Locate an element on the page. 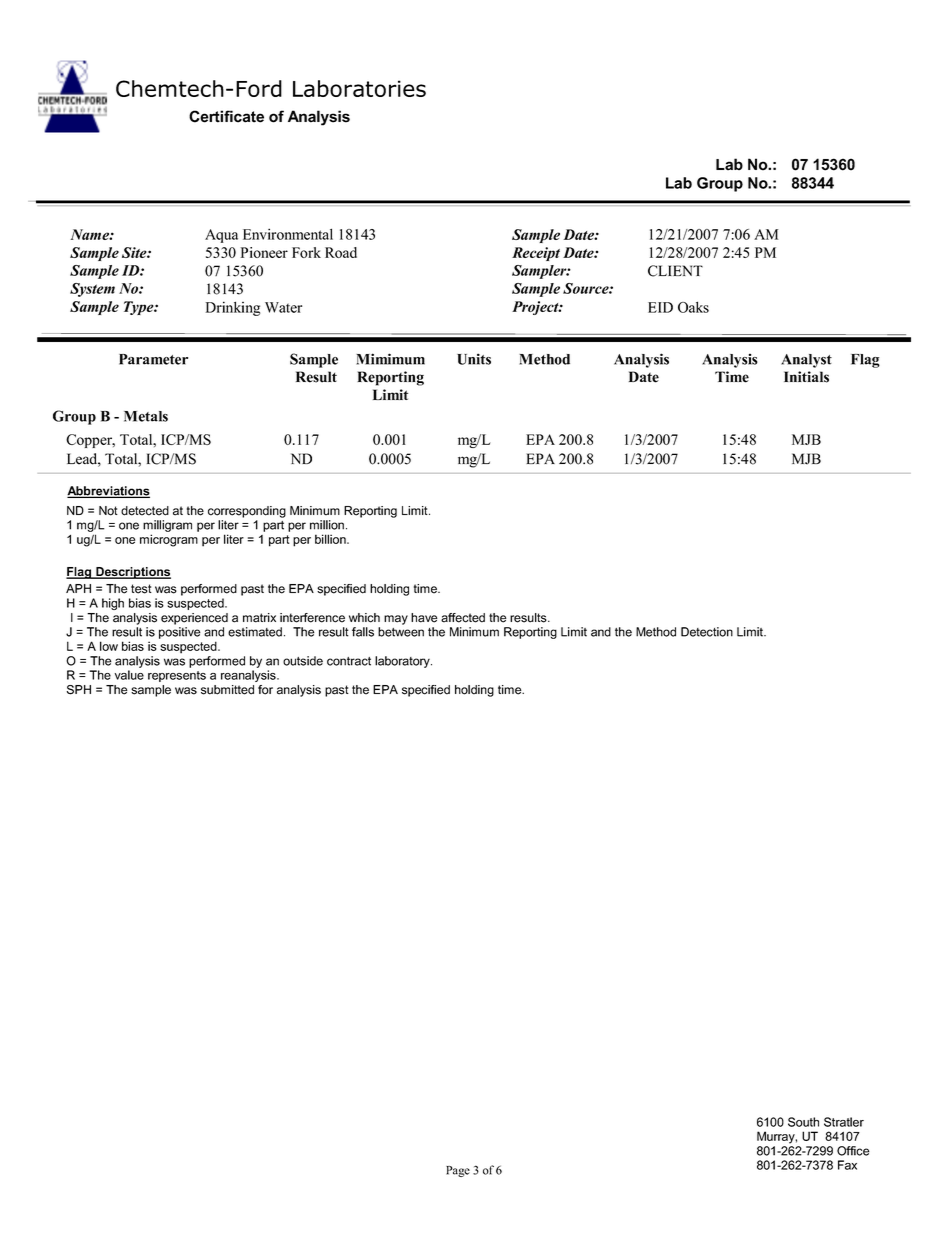  Units is located at coordinates (474, 359).
